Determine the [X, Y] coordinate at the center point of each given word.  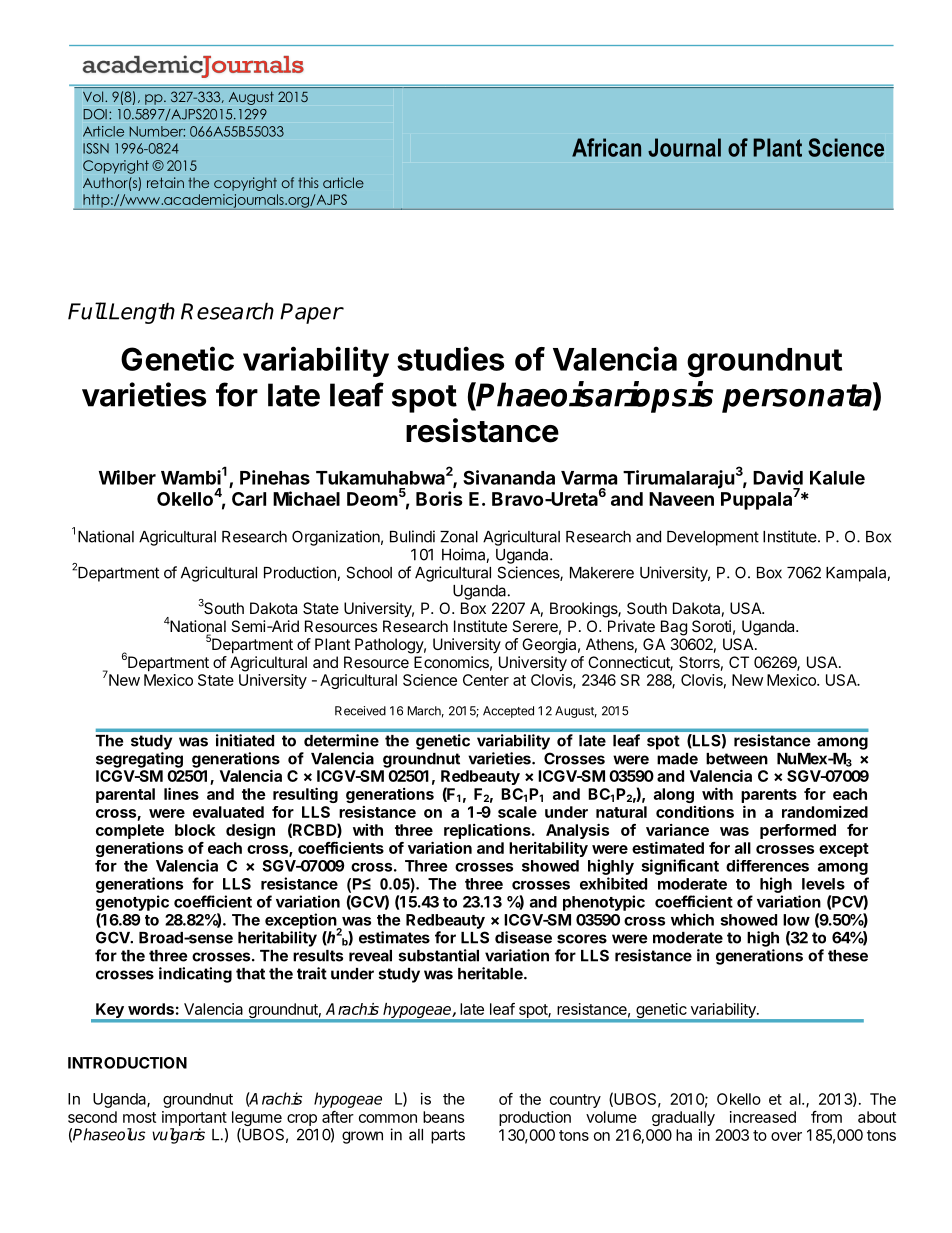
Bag [674, 628]
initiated [245, 740]
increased [763, 1117]
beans [443, 1117]
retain [165, 182]
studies [450, 358]
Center [486, 680]
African [606, 147]
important [194, 1118]
